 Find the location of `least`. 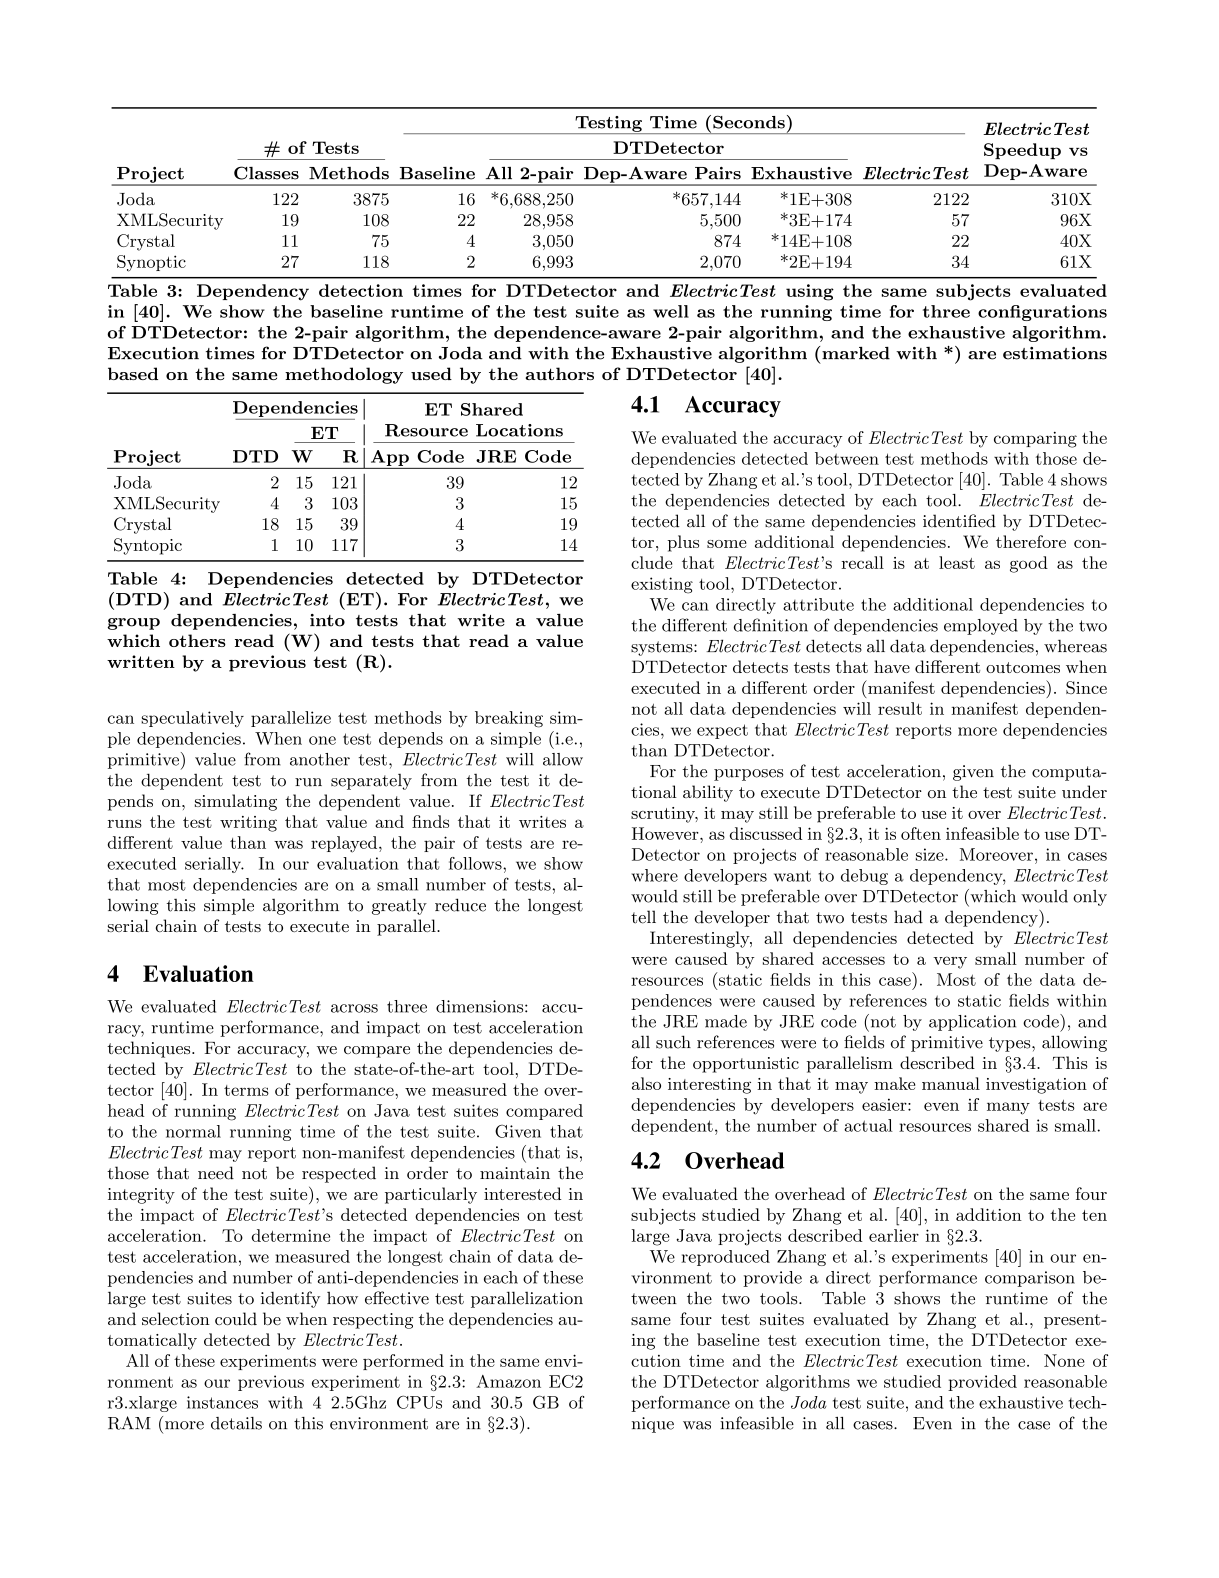

least is located at coordinates (957, 562).
